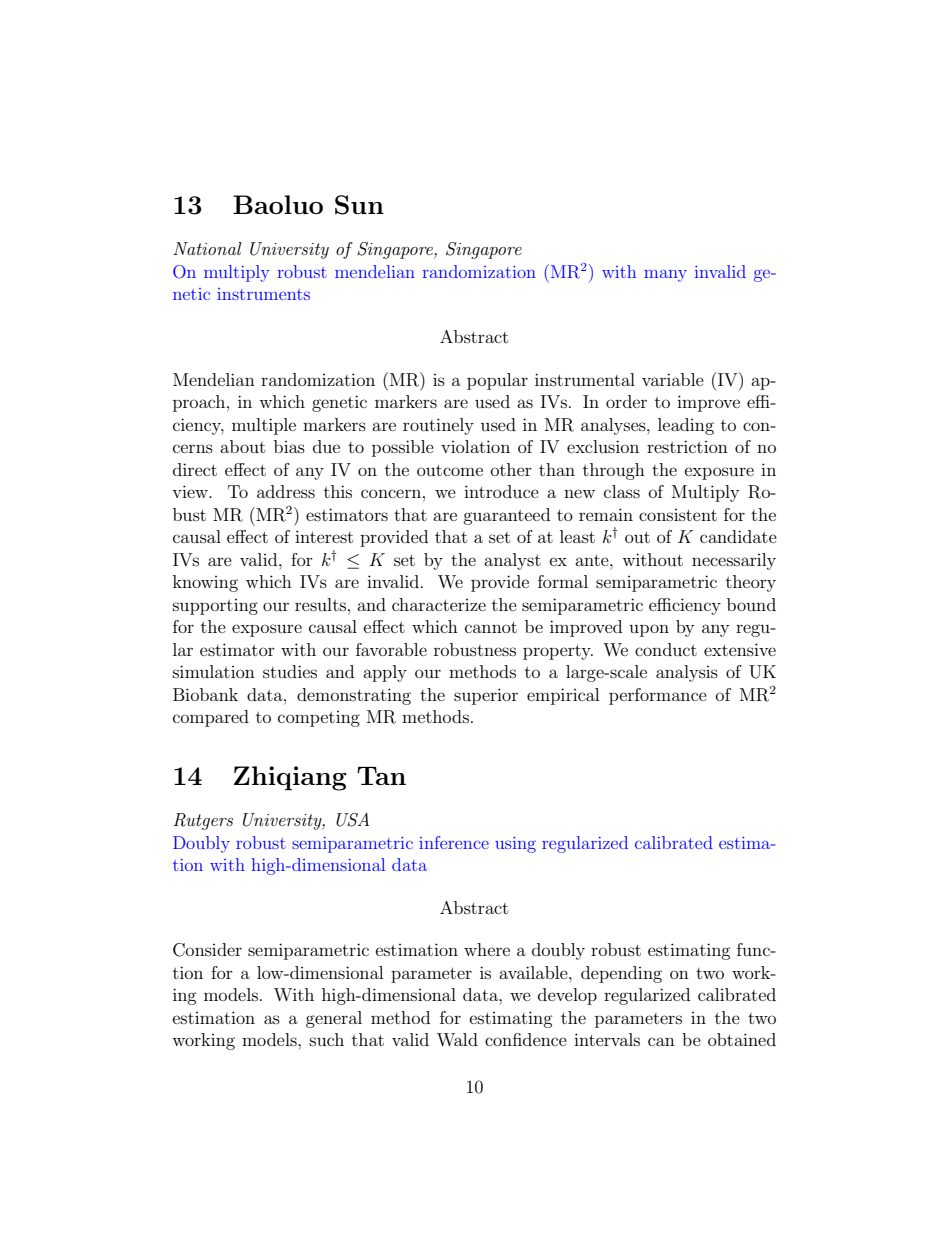  What do you see at coordinates (215, 607) in the image?
I see `supporting` at bounding box center [215, 607].
